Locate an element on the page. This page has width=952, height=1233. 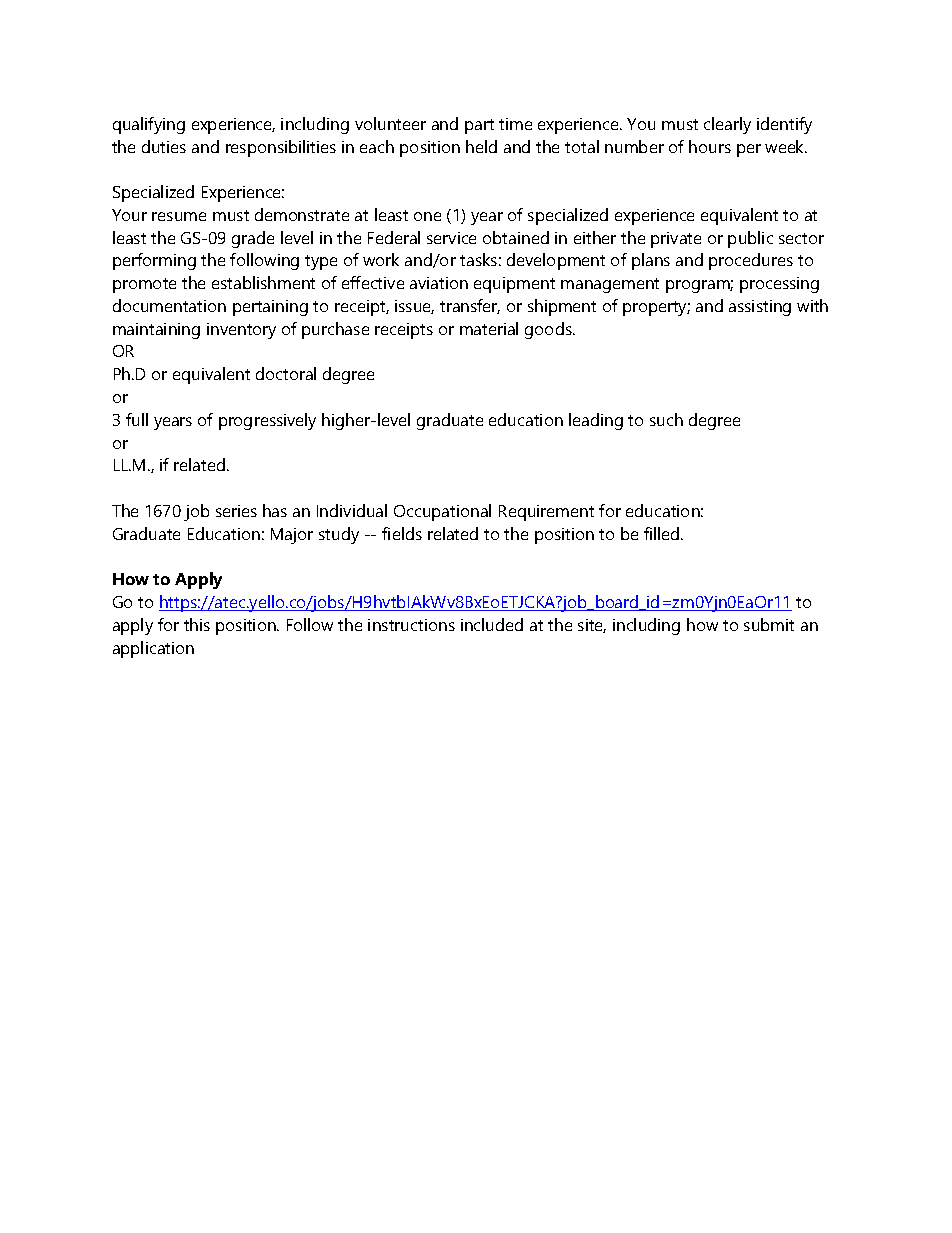
included is located at coordinates (492, 624).
